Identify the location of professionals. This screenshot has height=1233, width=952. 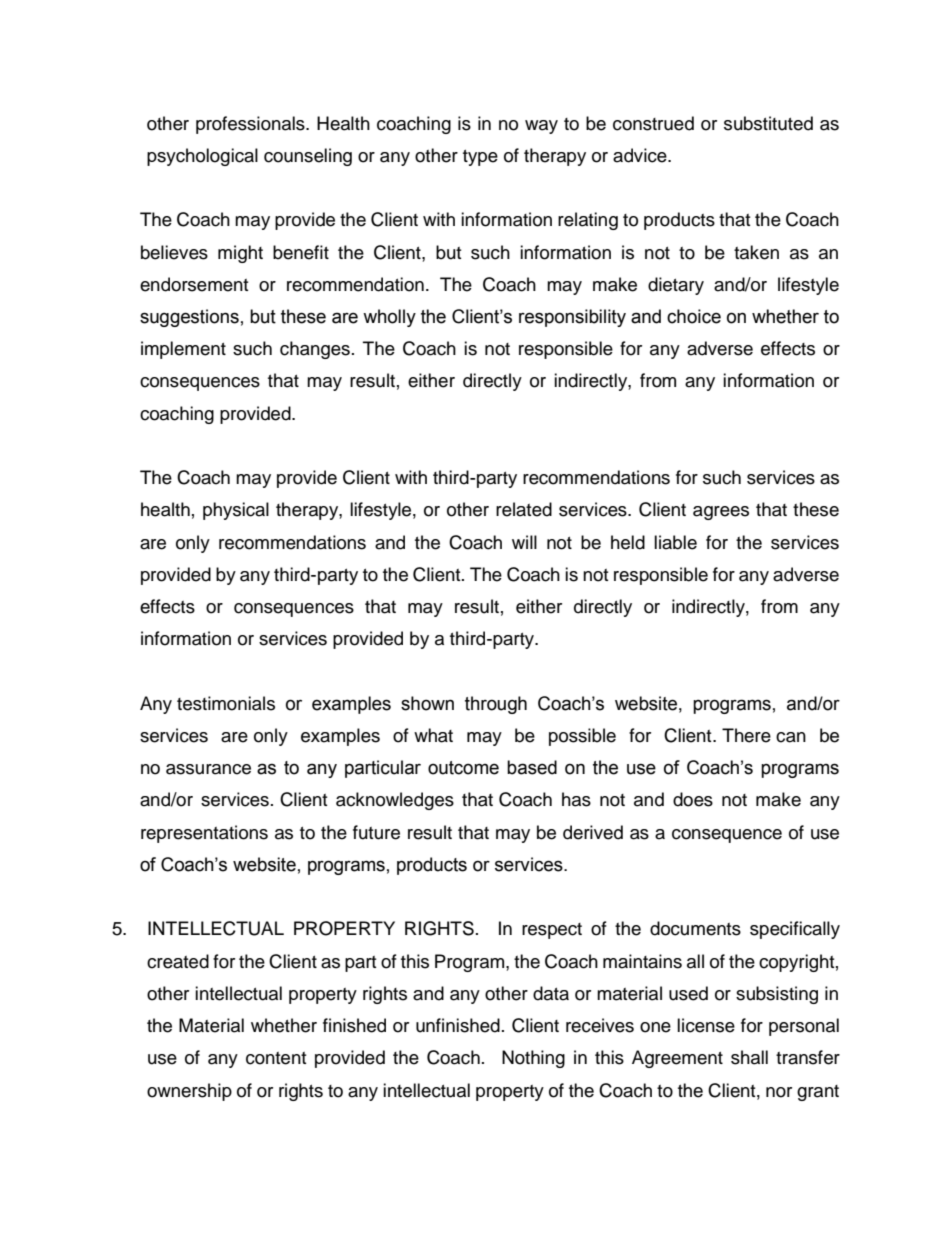
(251, 125).
